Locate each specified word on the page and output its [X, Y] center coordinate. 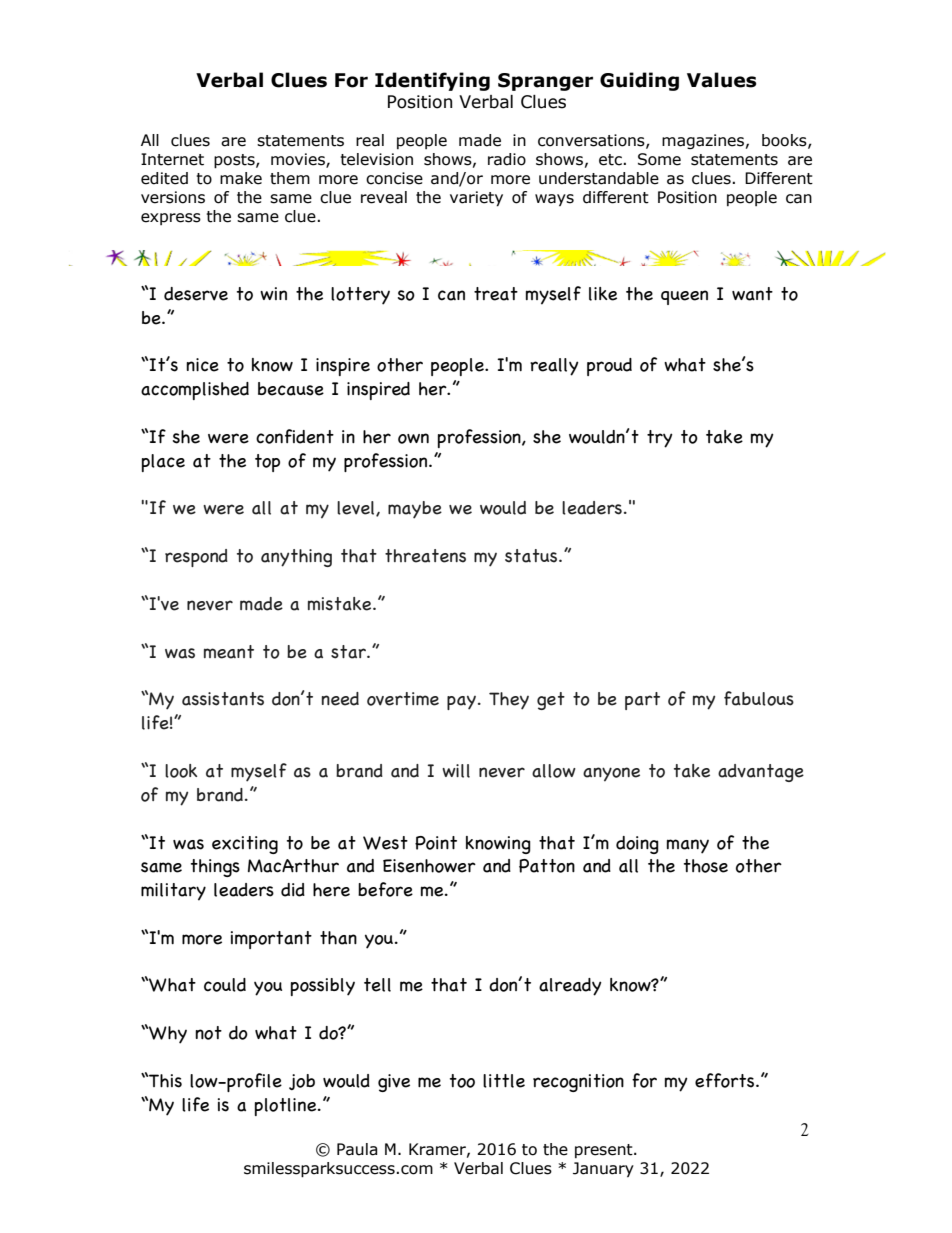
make [241, 178]
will [456, 771]
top [267, 463]
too [462, 1081]
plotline [287, 1107]
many [688, 846]
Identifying [432, 81]
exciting [245, 845]
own [413, 438]
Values [722, 80]
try [660, 439]
